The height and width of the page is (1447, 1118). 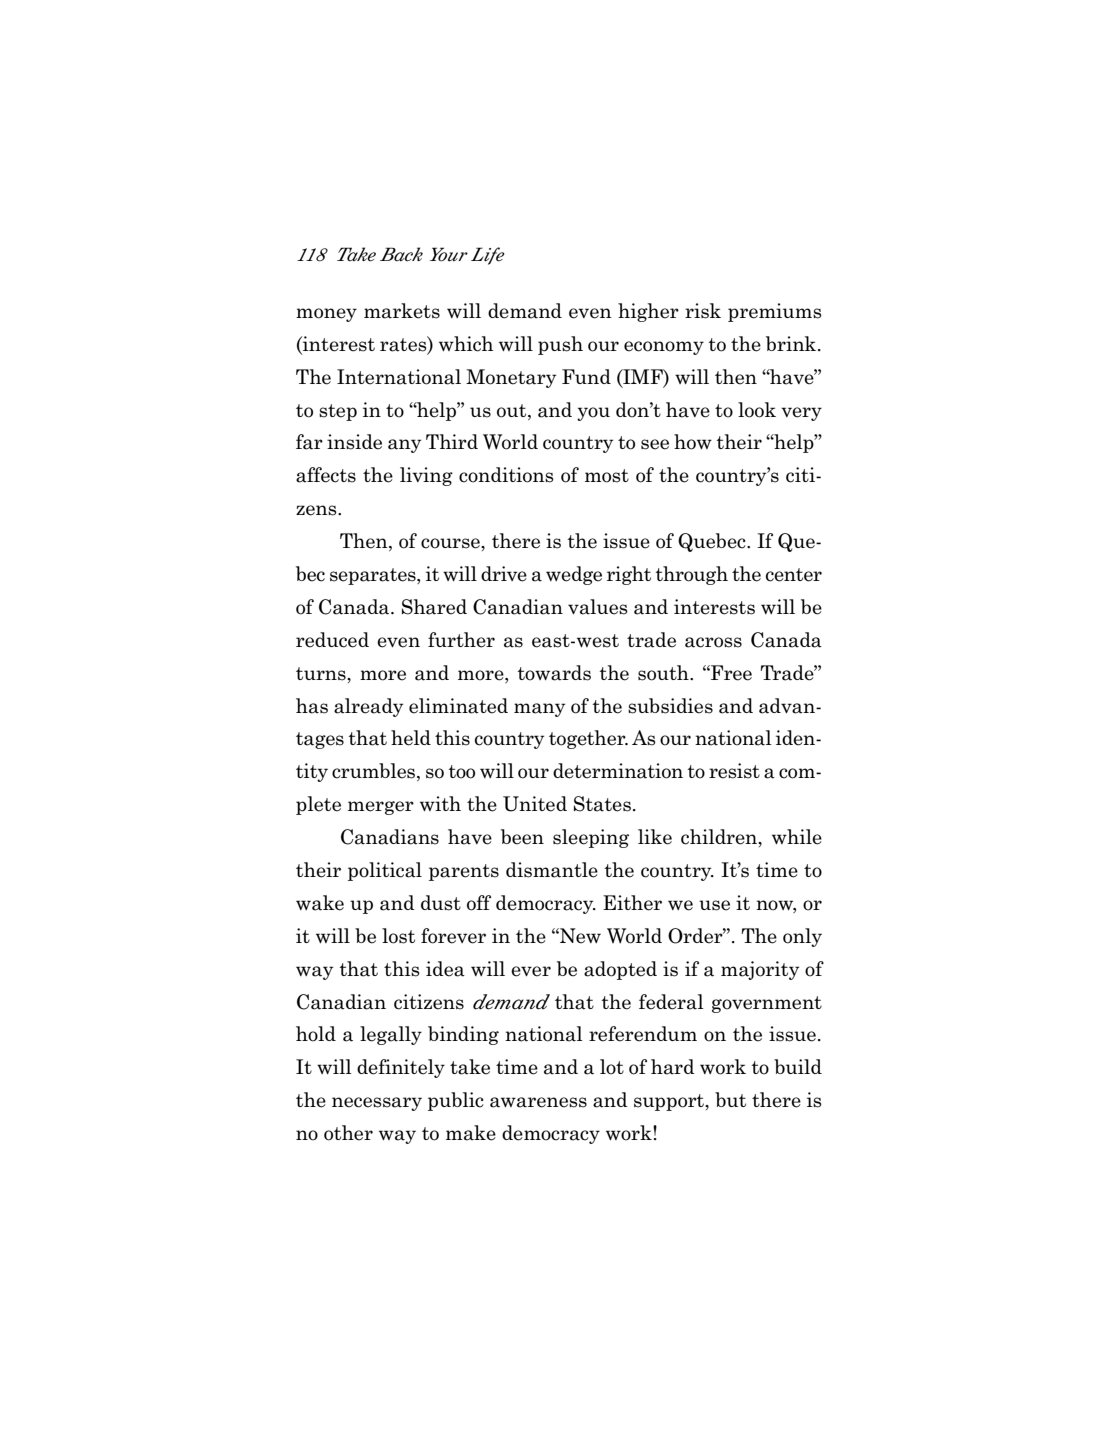 I want to click on necessary, so click(x=377, y=1104).
